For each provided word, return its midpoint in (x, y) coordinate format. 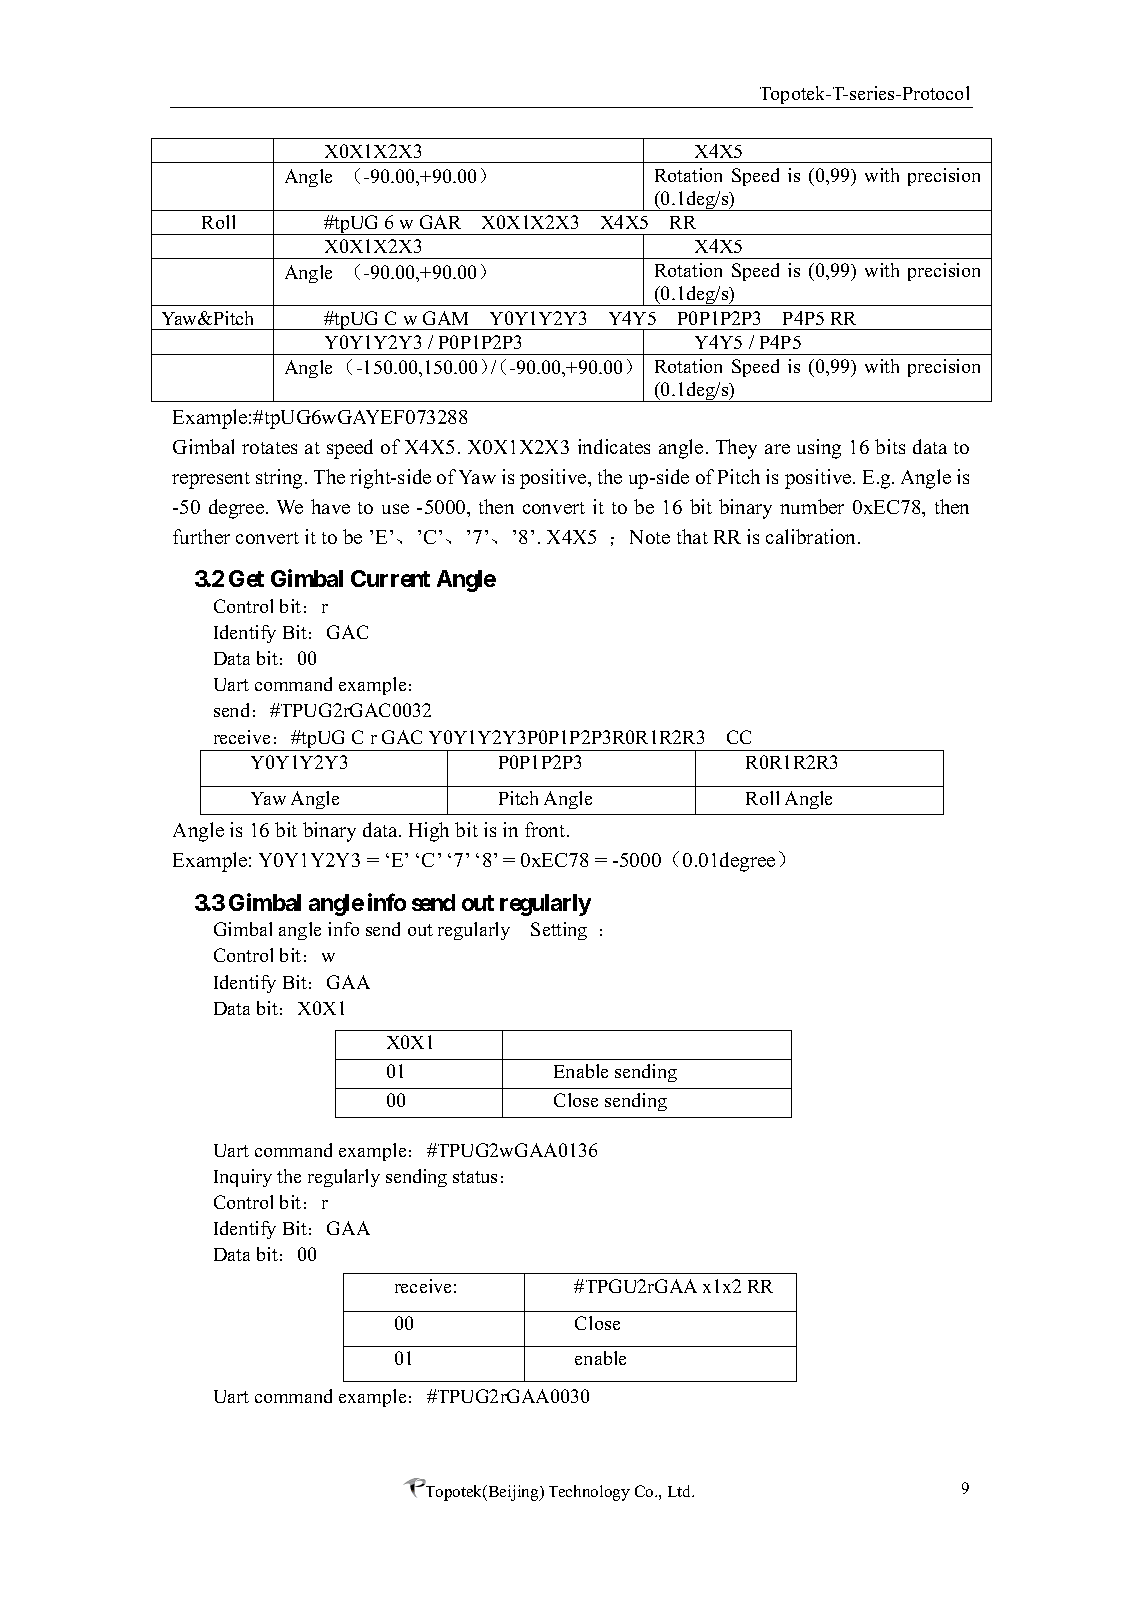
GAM (445, 318)
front (546, 829)
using (819, 449)
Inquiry (243, 1178)
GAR (440, 222)
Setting (559, 931)
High (429, 832)
